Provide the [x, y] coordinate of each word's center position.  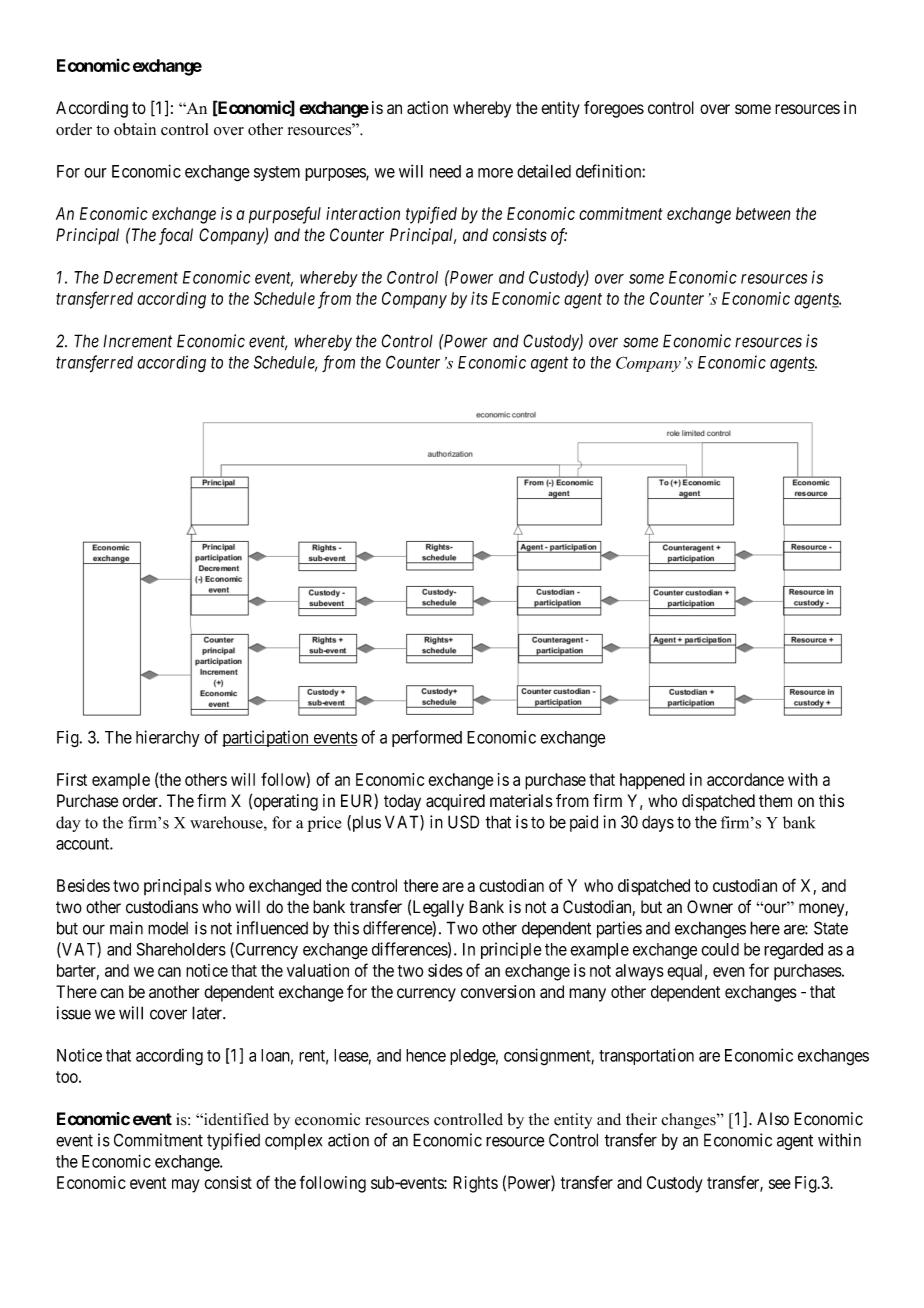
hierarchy [168, 738]
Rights [475, 1184]
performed [427, 738]
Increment [137, 341]
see [780, 1184]
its [479, 298]
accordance [745, 779]
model [168, 928]
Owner [710, 907]
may [186, 1186]
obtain [135, 129]
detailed [544, 171]
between [763, 213]
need [445, 171]
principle [511, 950]
